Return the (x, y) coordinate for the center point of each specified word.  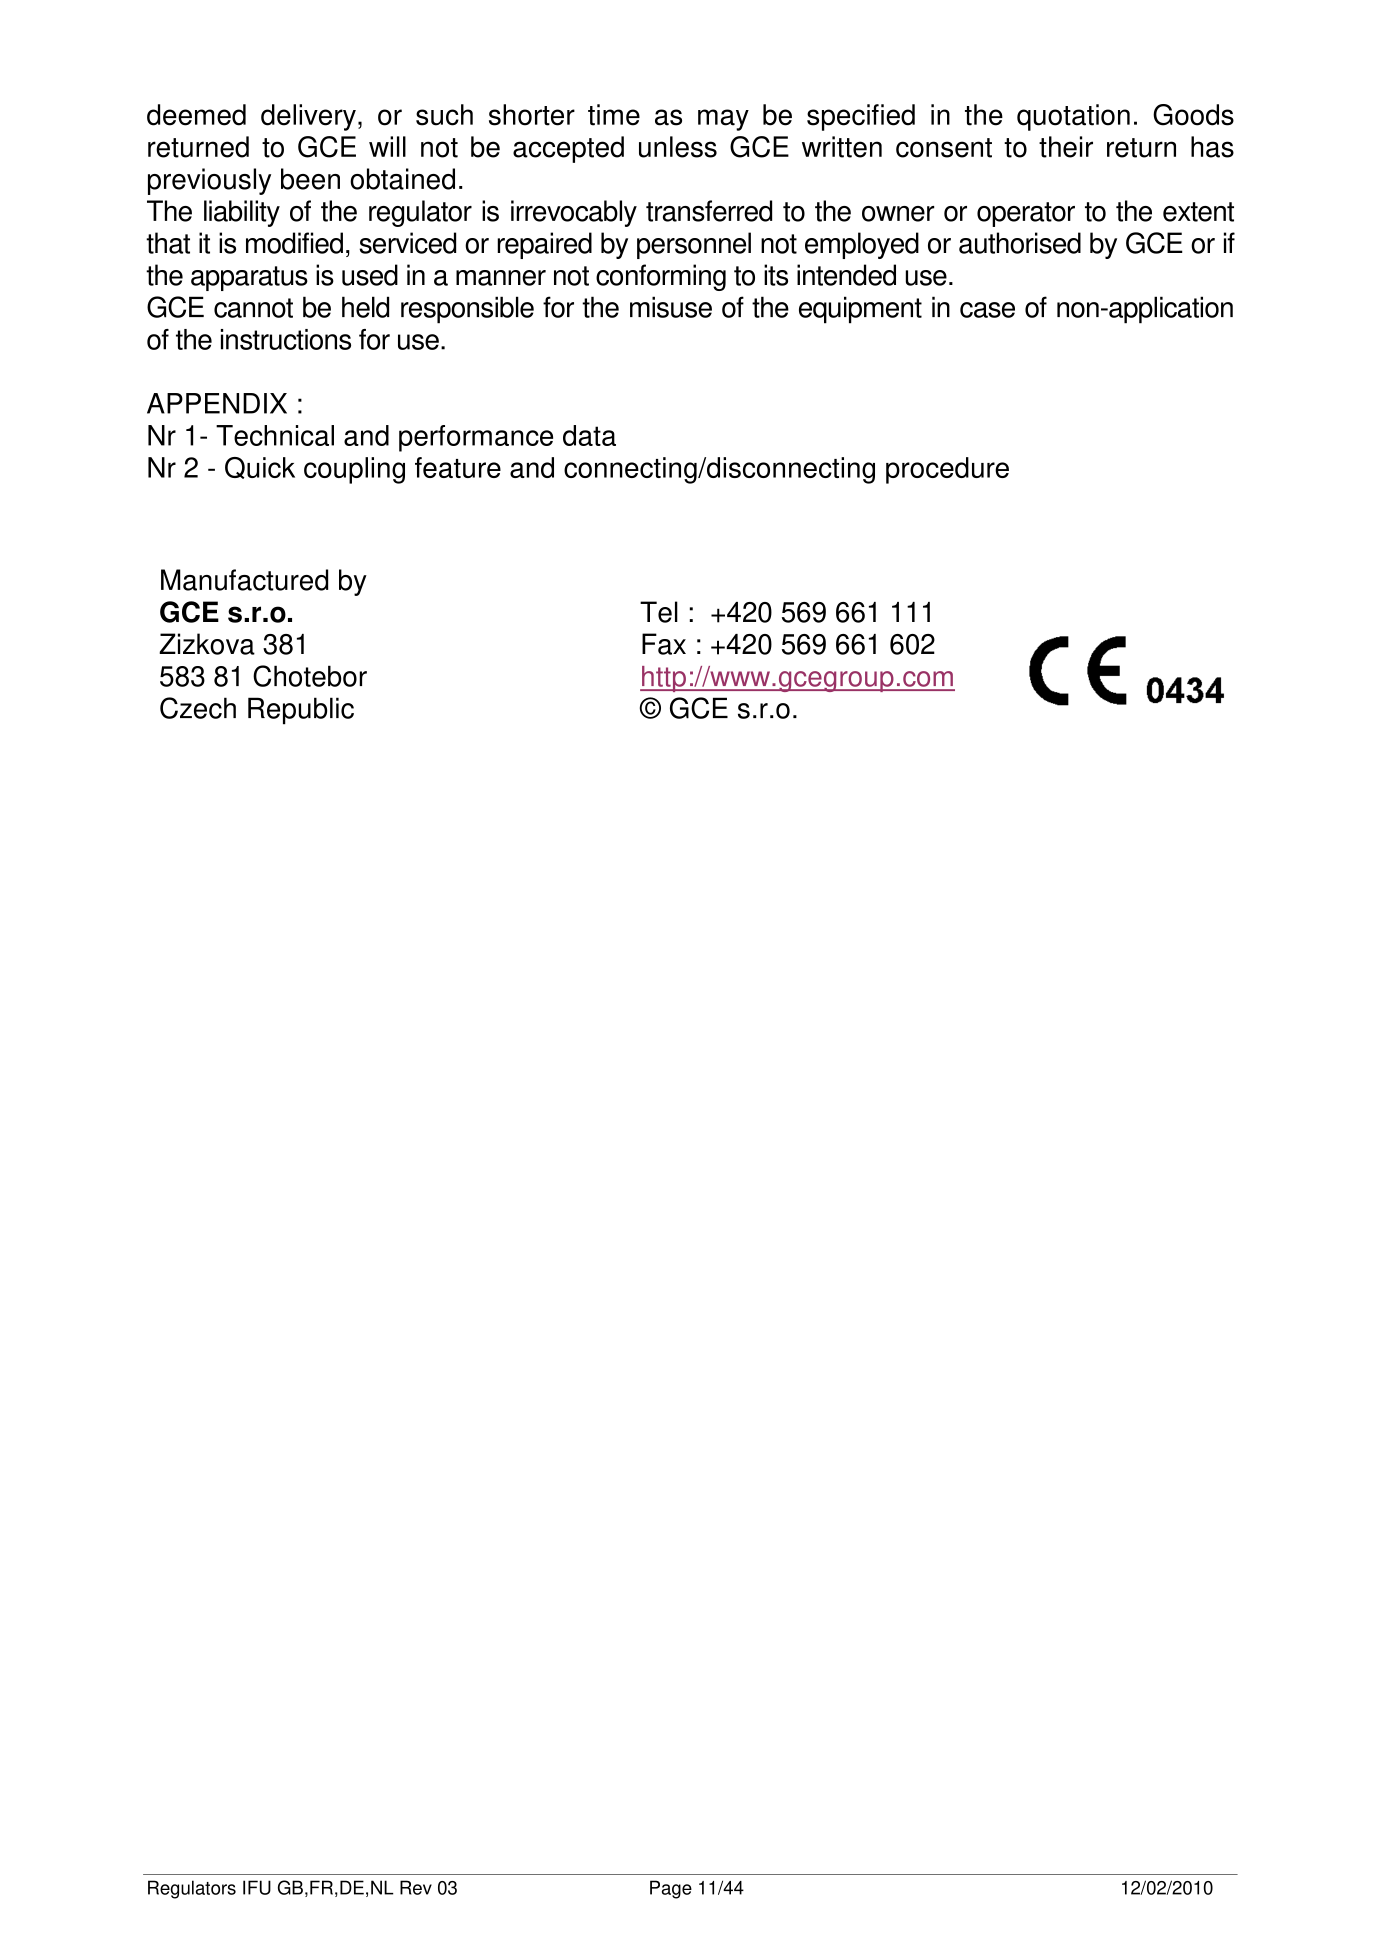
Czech (198, 708)
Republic (301, 711)
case (987, 310)
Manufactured (244, 580)
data (589, 435)
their (1066, 147)
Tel (659, 612)
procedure (947, 470)
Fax (664, 644)
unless (678, 147)
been (310, 179)
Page (671, 1889)
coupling (354, 470)
